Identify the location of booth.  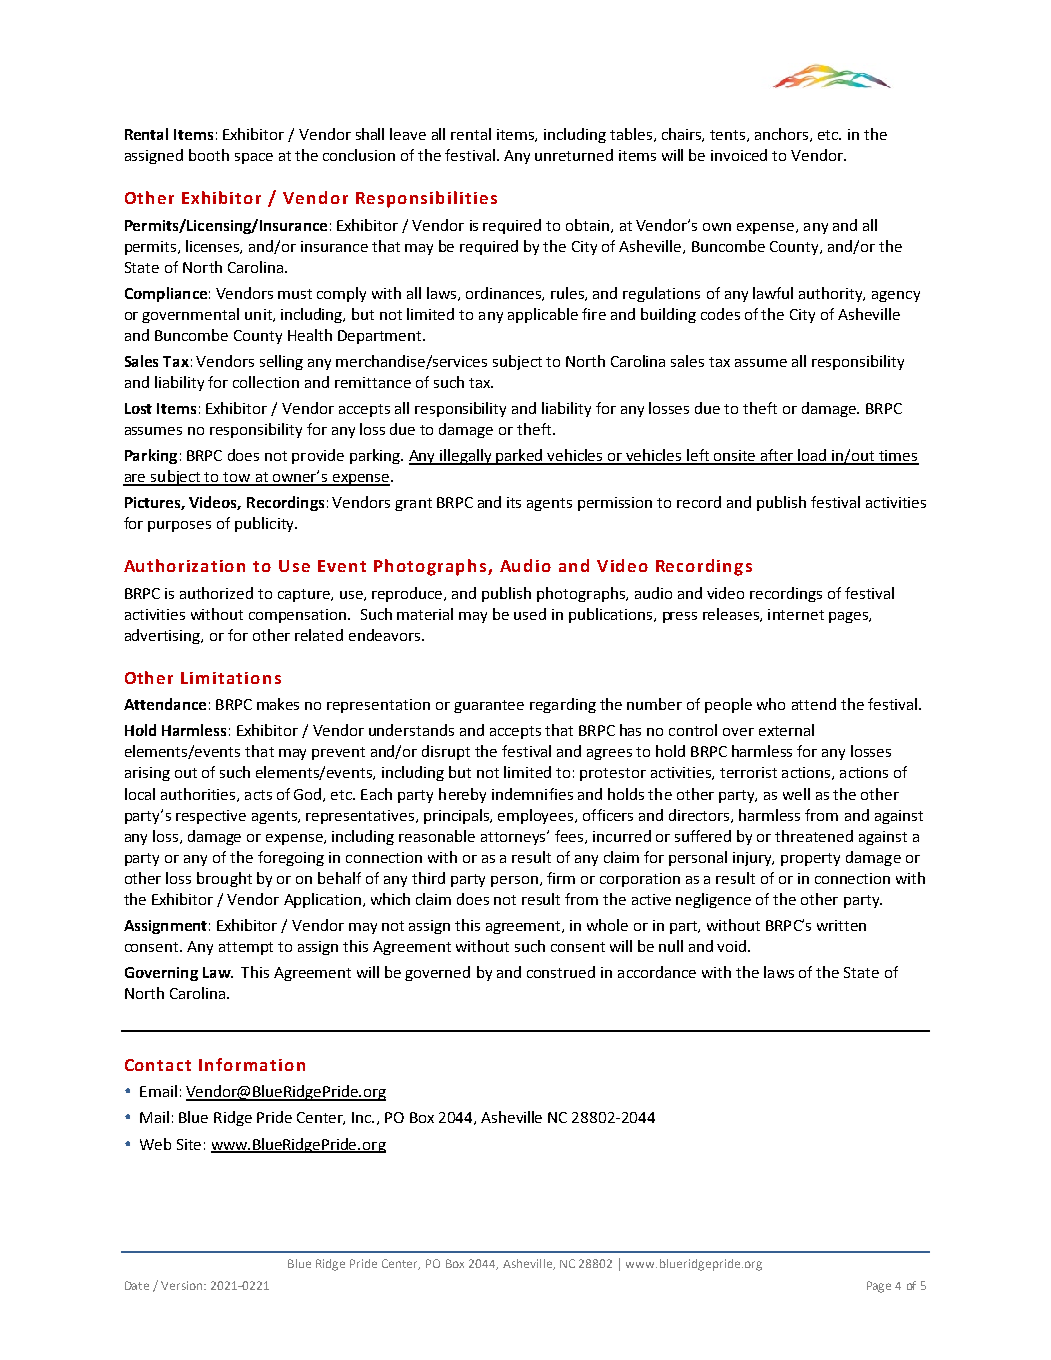
(209, 155).
